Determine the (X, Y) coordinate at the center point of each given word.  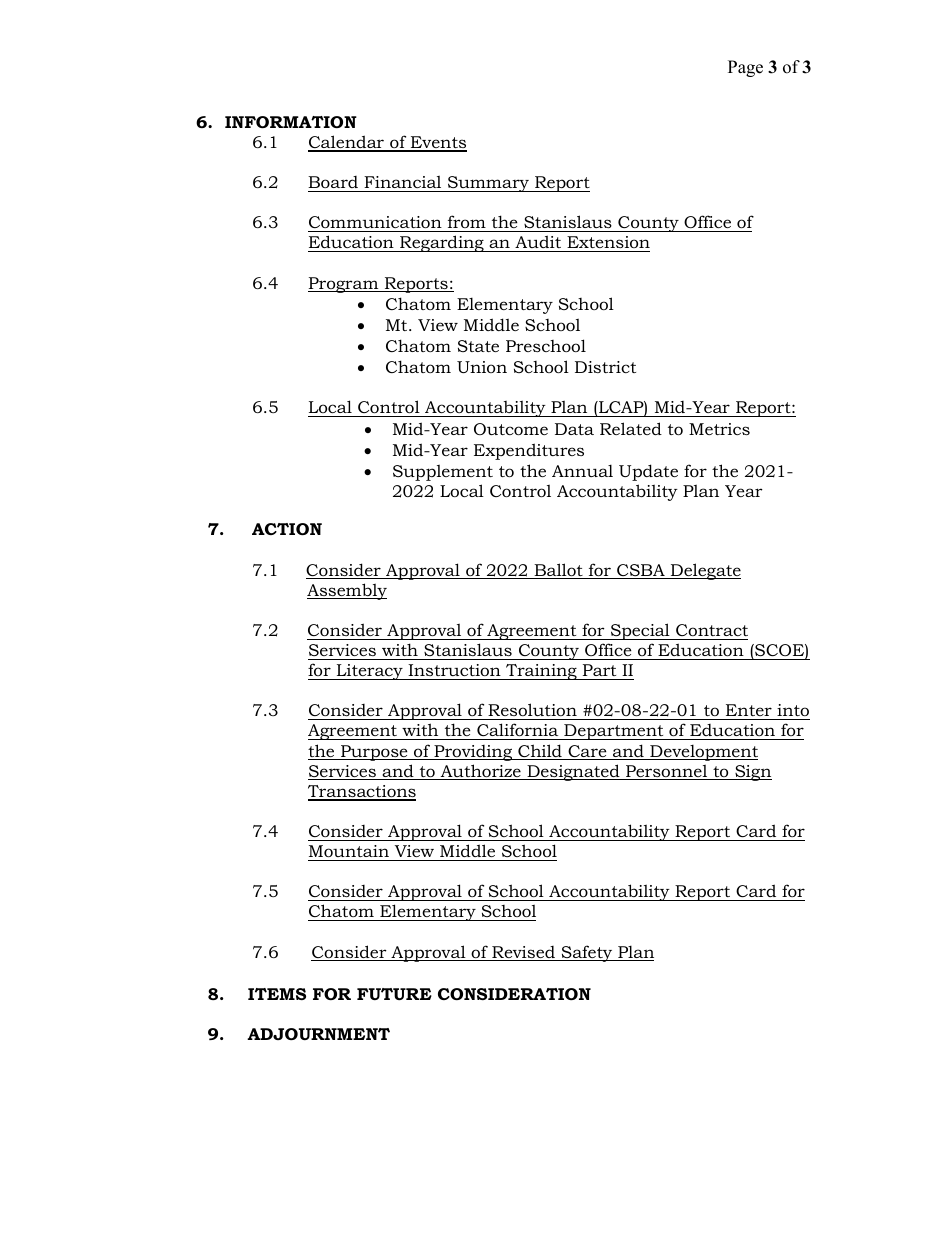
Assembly (347, 591)
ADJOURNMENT (318, 1034)
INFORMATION (291, 122)
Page (745, 68)
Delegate (704, 571)
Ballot (558, 571)
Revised (524, 953)
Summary (488, 184)
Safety (587, 953)
